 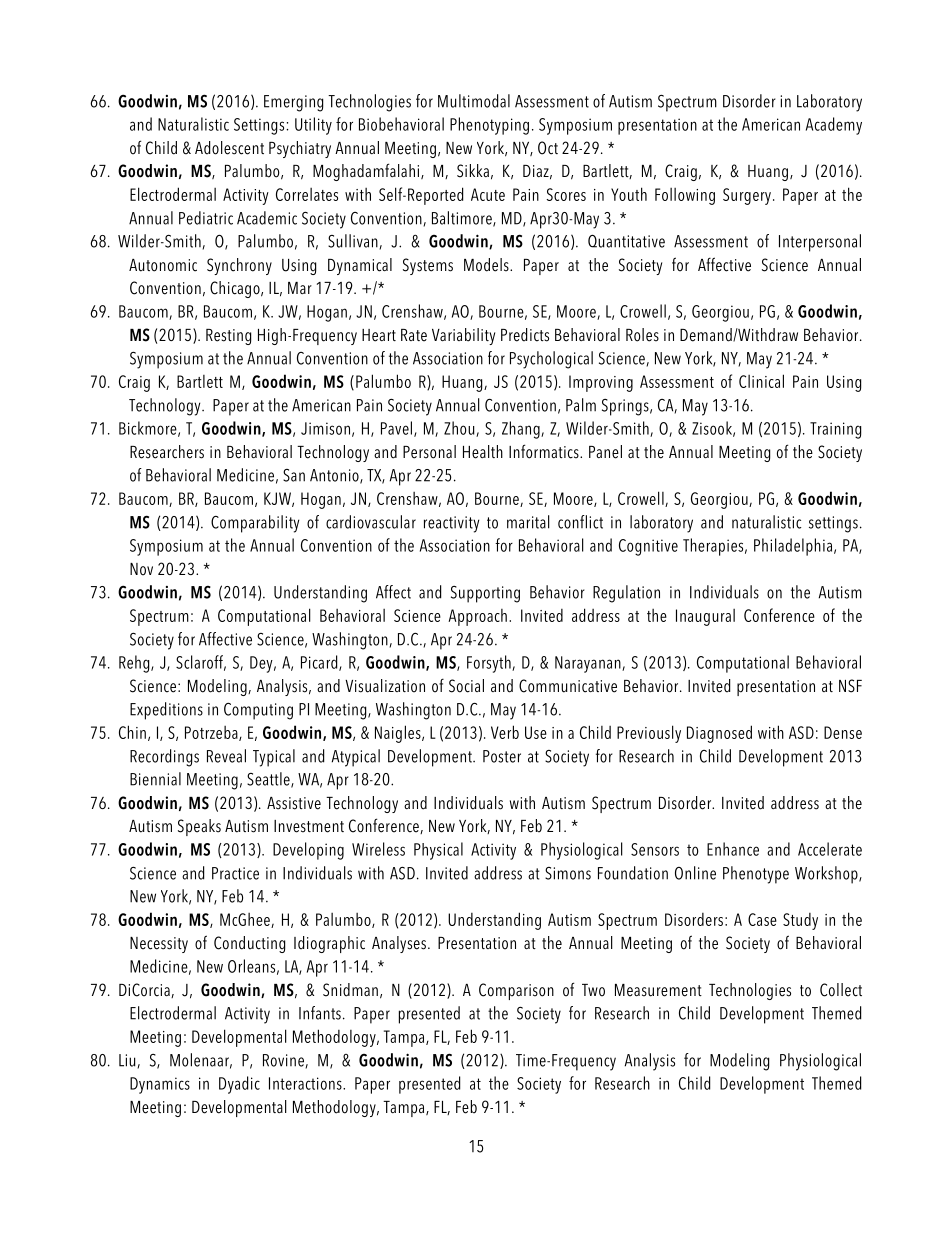 I want to click on Supporting, so click(x=485, y=594).
